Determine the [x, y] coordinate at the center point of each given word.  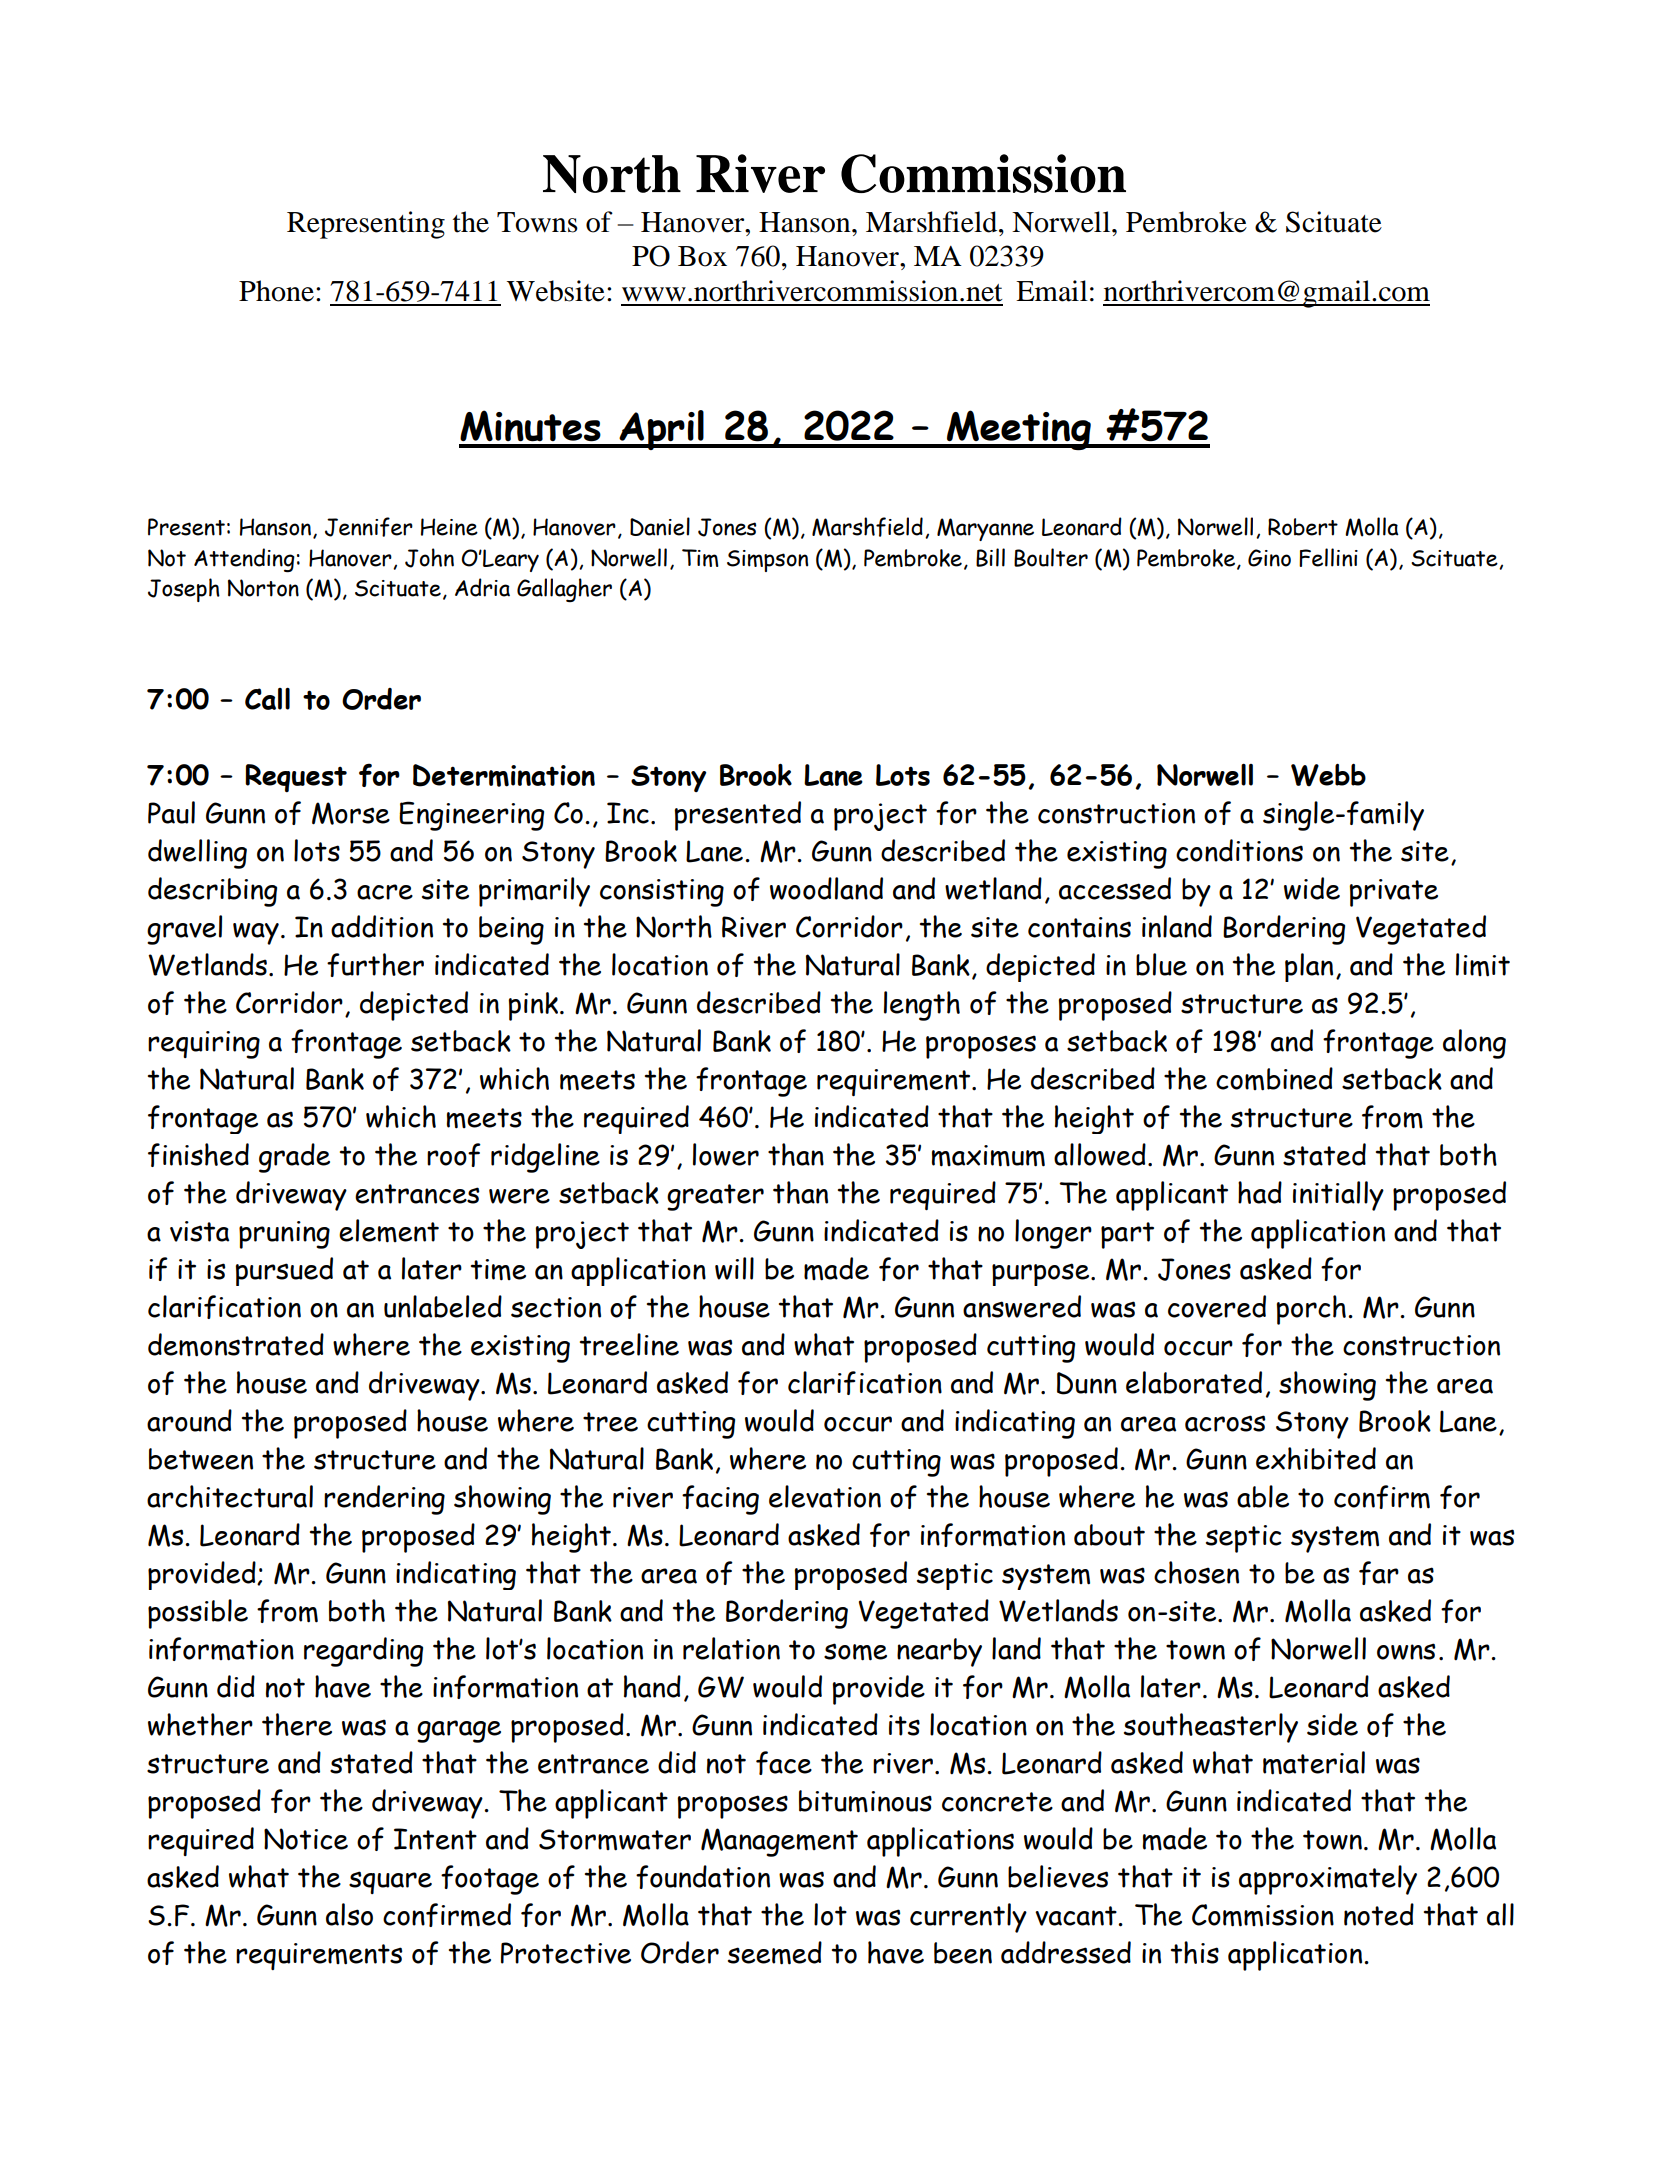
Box [702, 256]
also [349, 1914]
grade [294, 1158]
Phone [276, 291]
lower [726, 1154]
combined [1274, 1079]
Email [1052, 291]
